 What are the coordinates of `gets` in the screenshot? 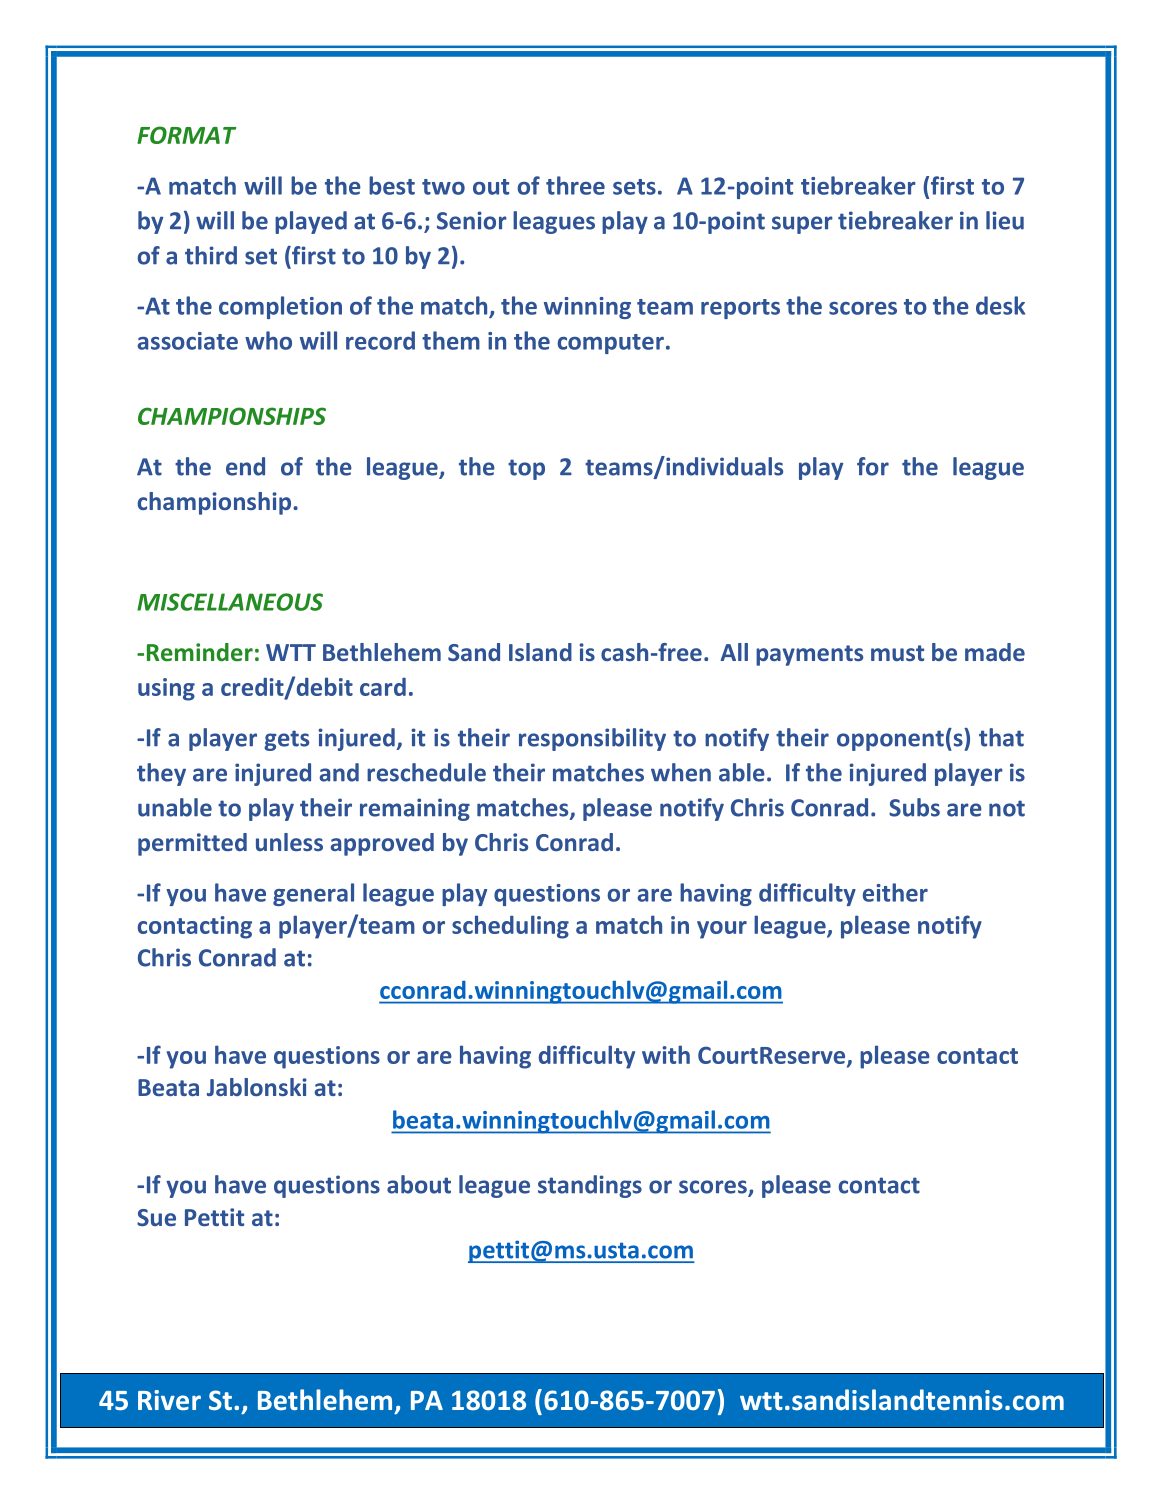 It's located at (286, 740).
